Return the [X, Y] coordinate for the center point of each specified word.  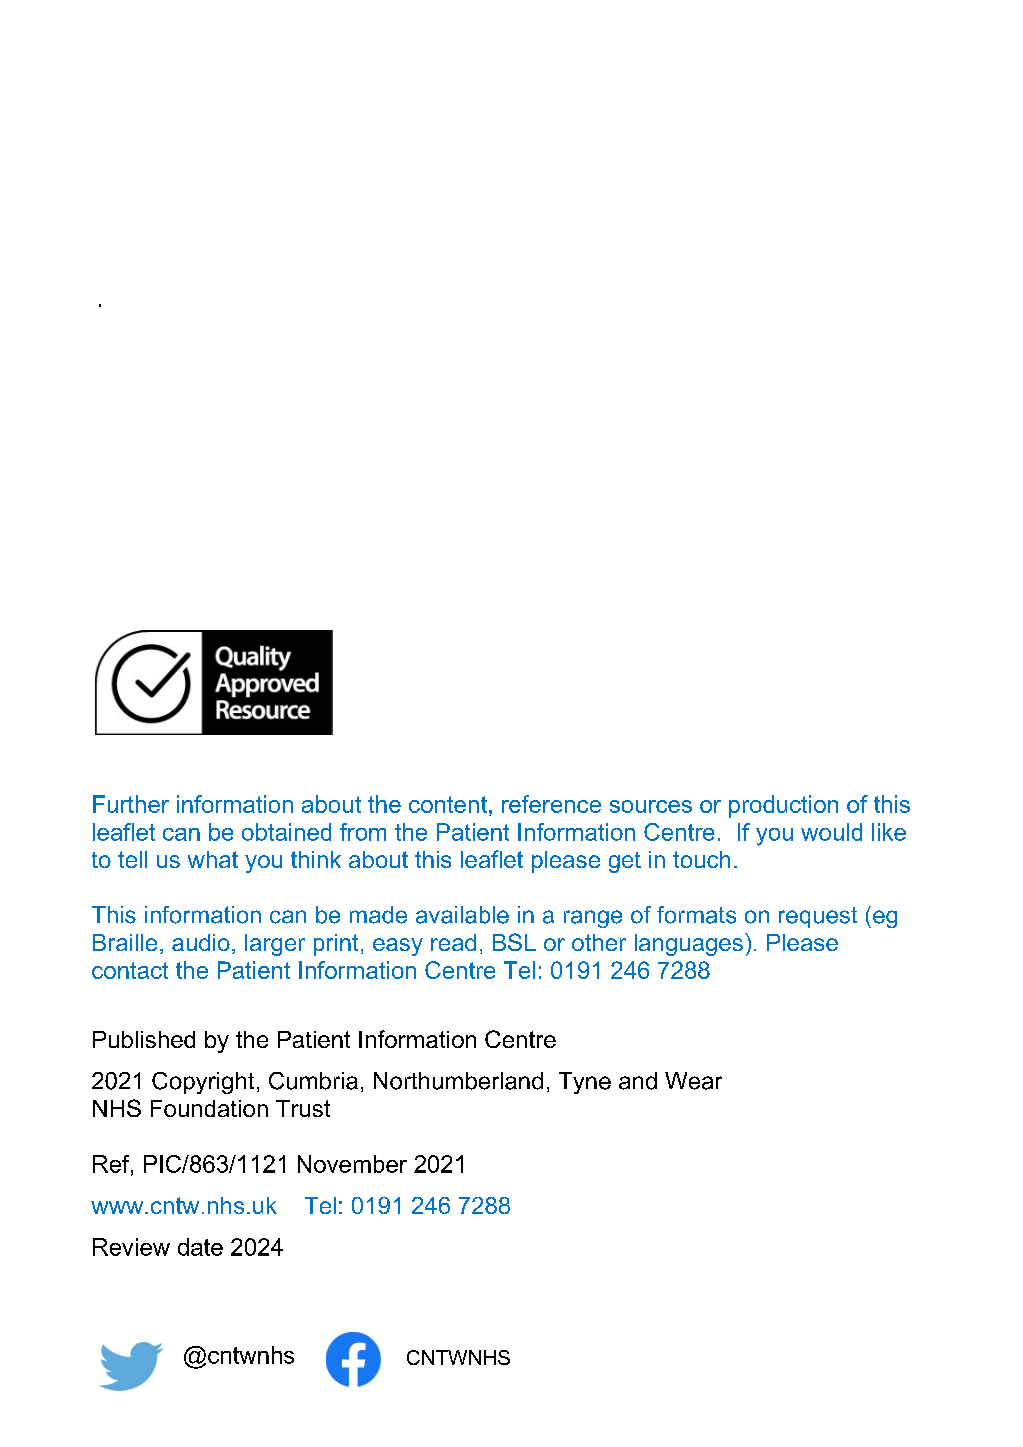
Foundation [209, 1108]
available [462, 915]
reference [551, 804]
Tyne [585, 1083]
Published [144, 1039]
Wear [693, 1081]
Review [131, 1247]
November [352, 1164]
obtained [286, 832]
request [818, 917]
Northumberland [458, 1081]
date [200, 1247]
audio [201, 942]
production [783, 806]
